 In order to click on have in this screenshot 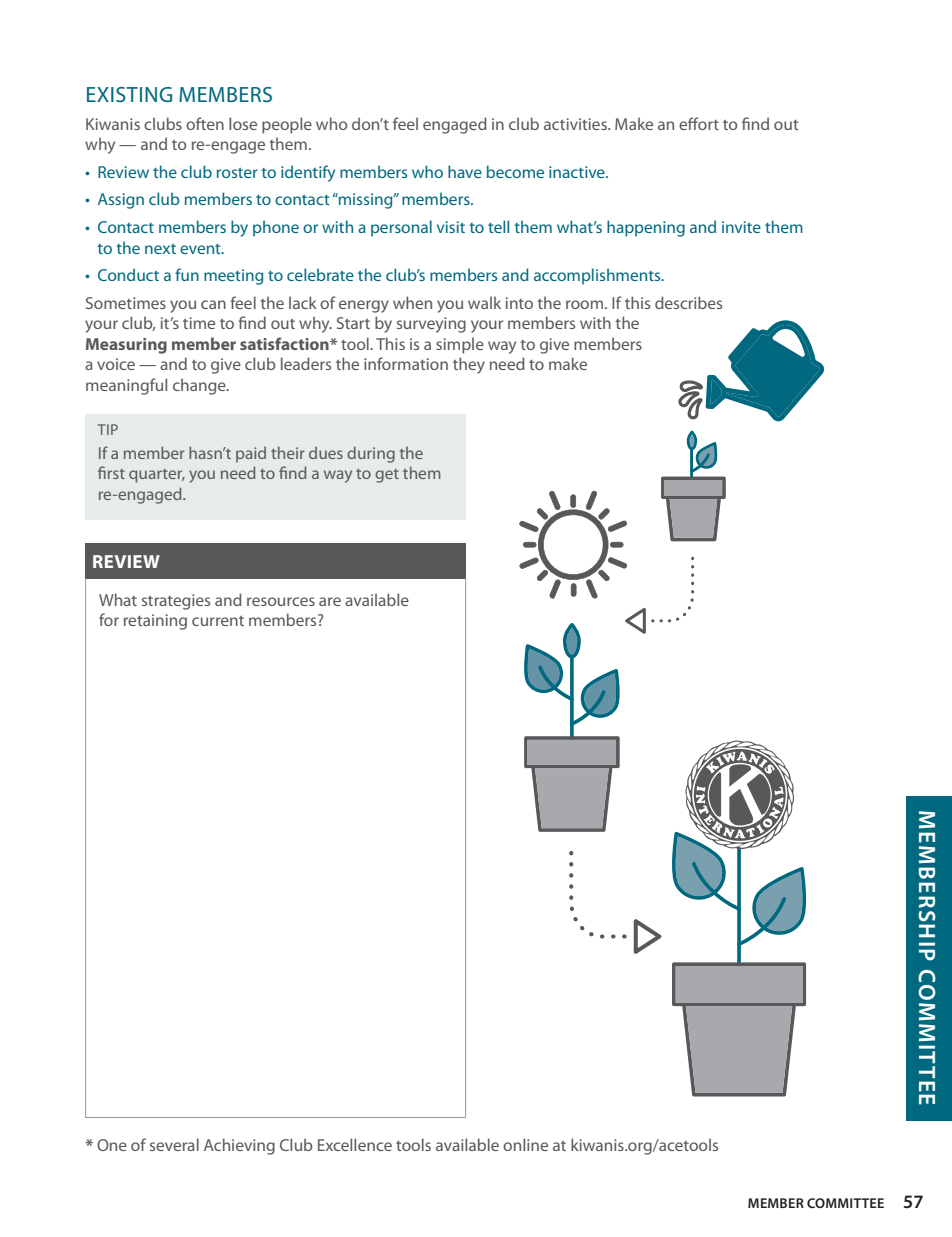, I will do `click(465, 171)`.
